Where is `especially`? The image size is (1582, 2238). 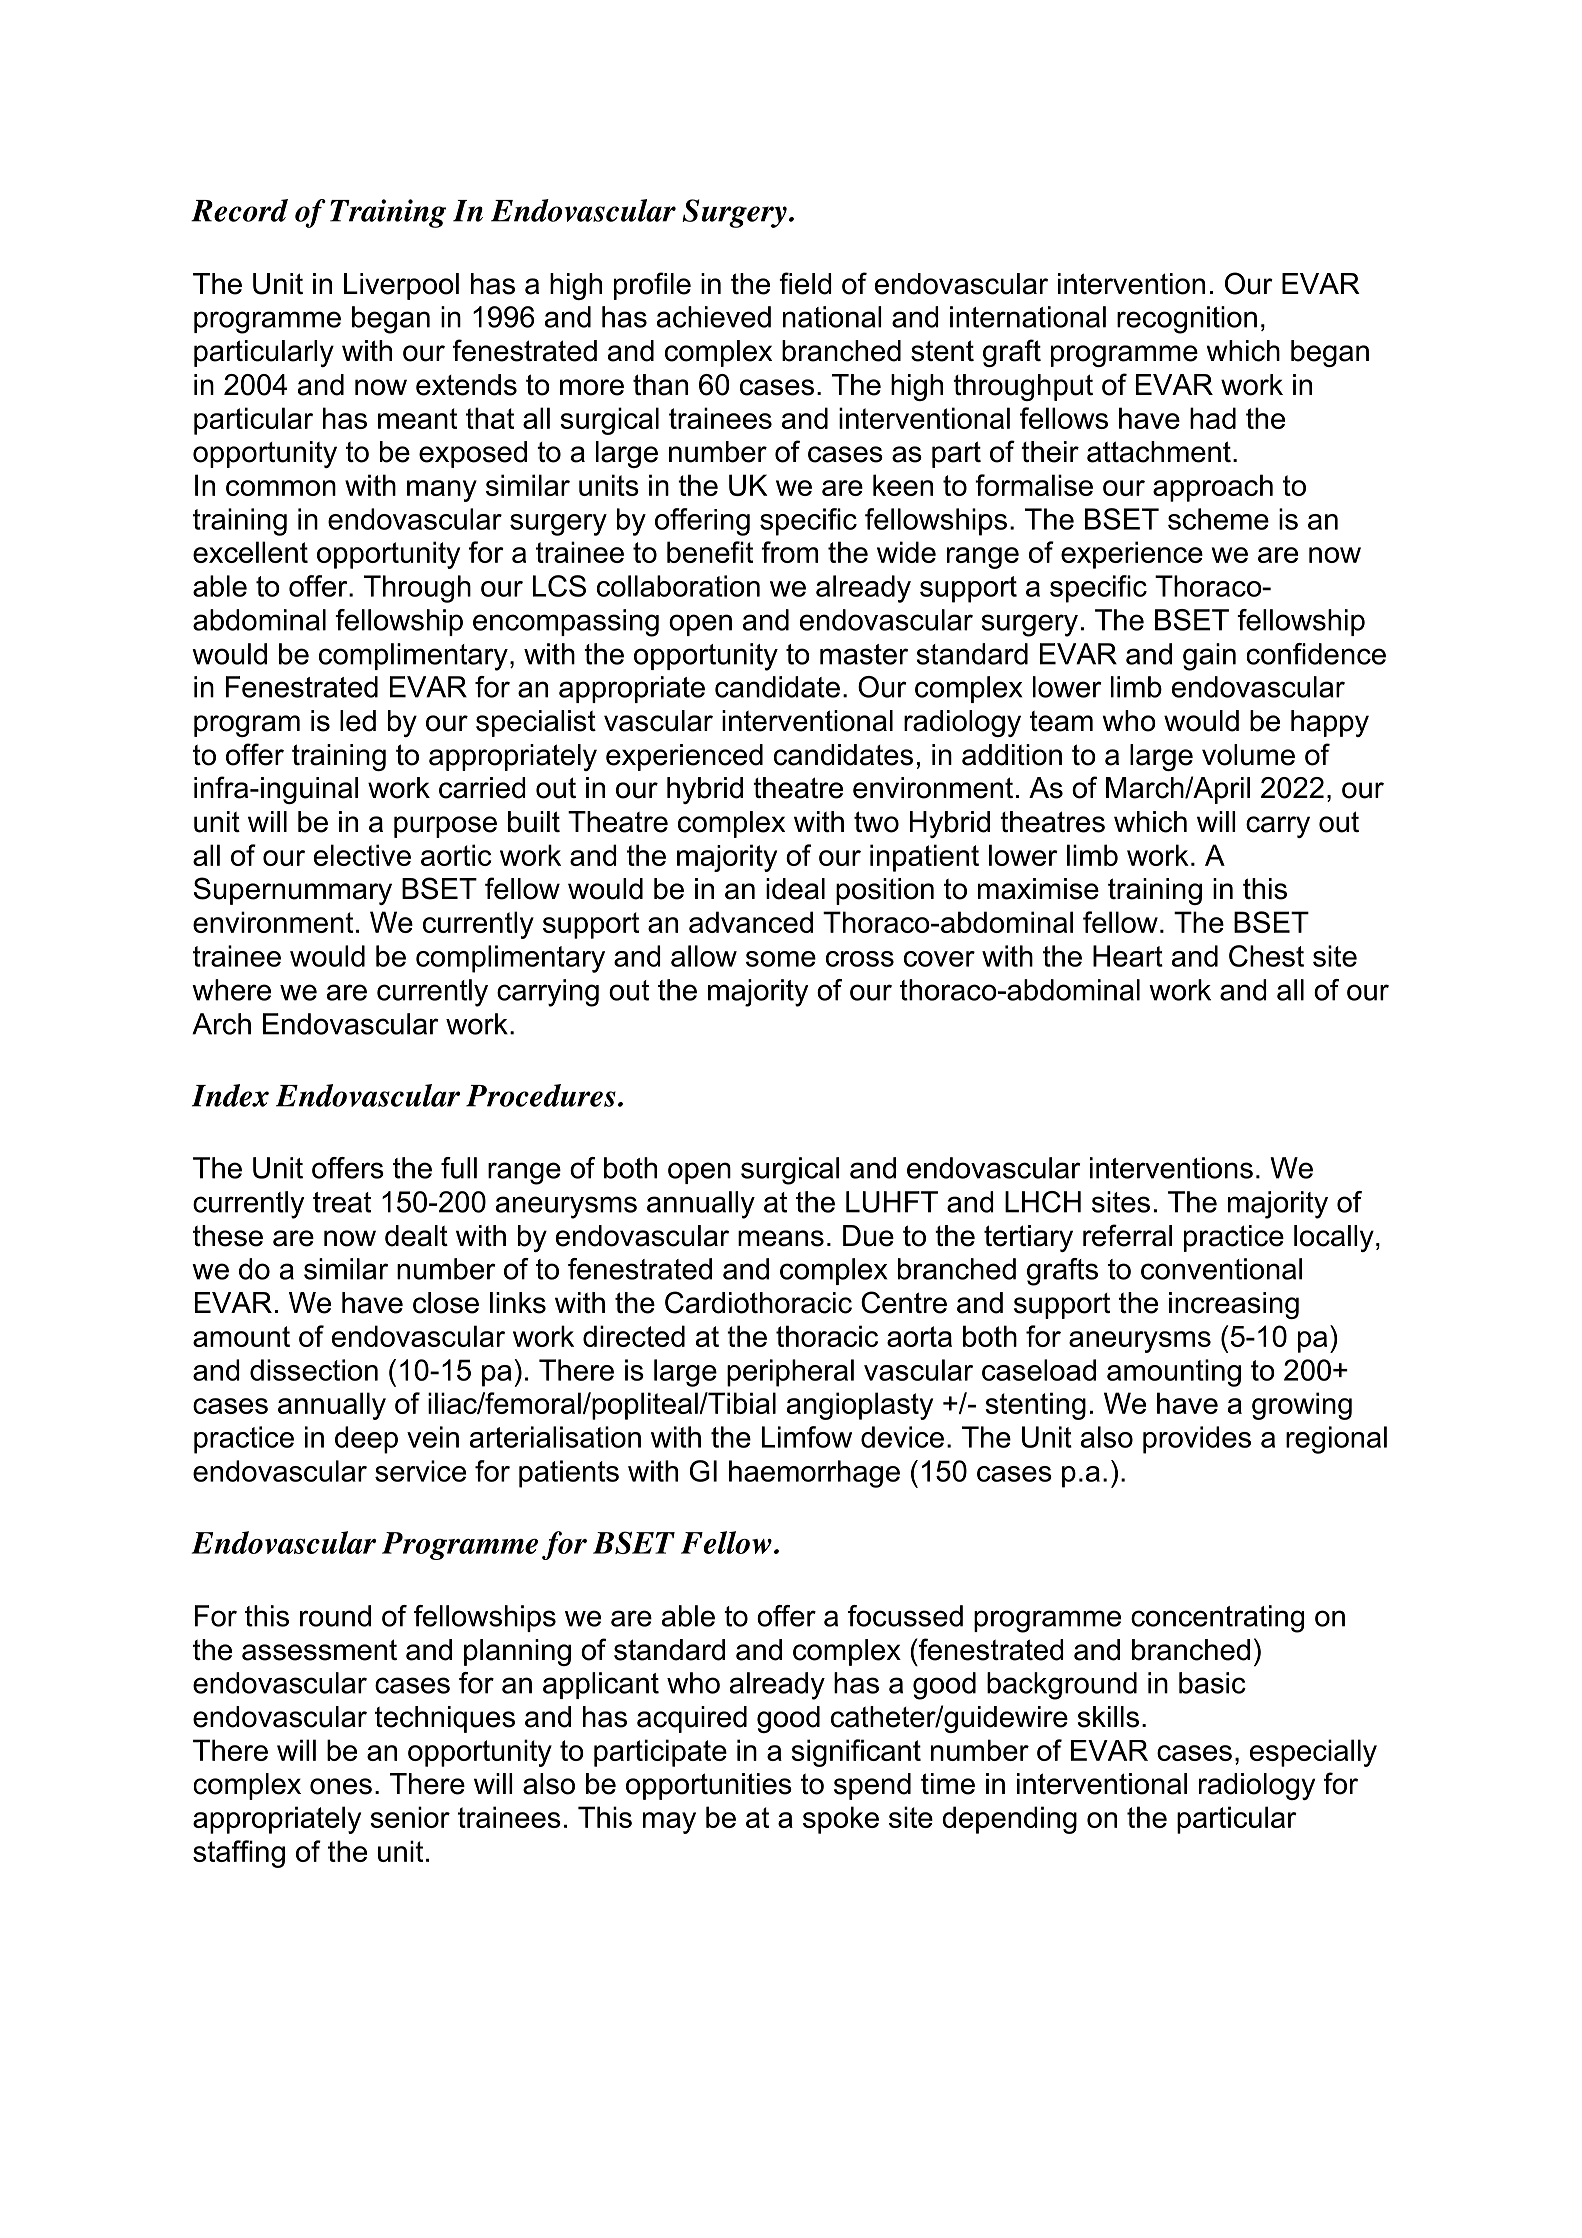 especially is located at coordinates (1313, 1753).
